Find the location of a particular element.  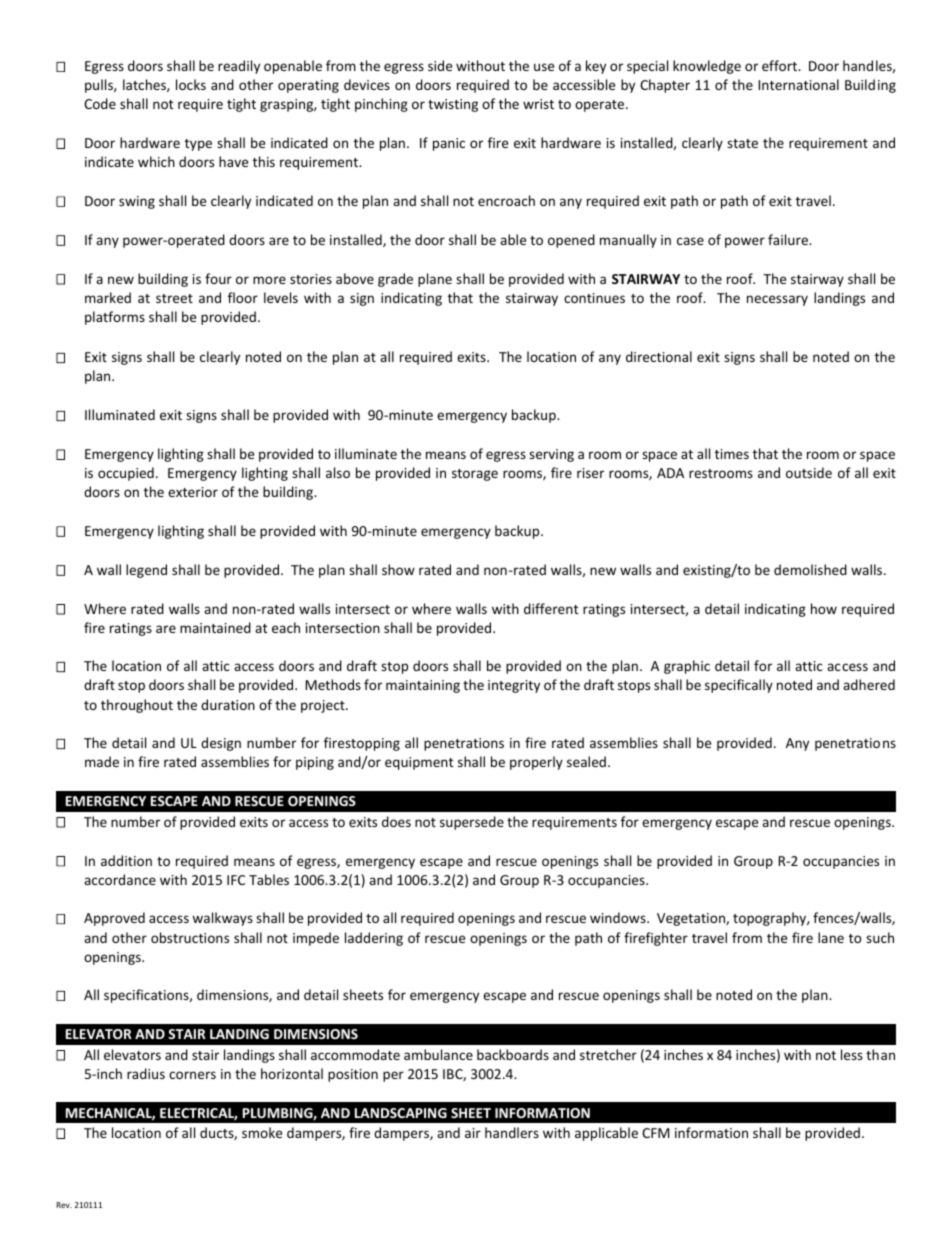

locks is located at coordinates (191, 84).
